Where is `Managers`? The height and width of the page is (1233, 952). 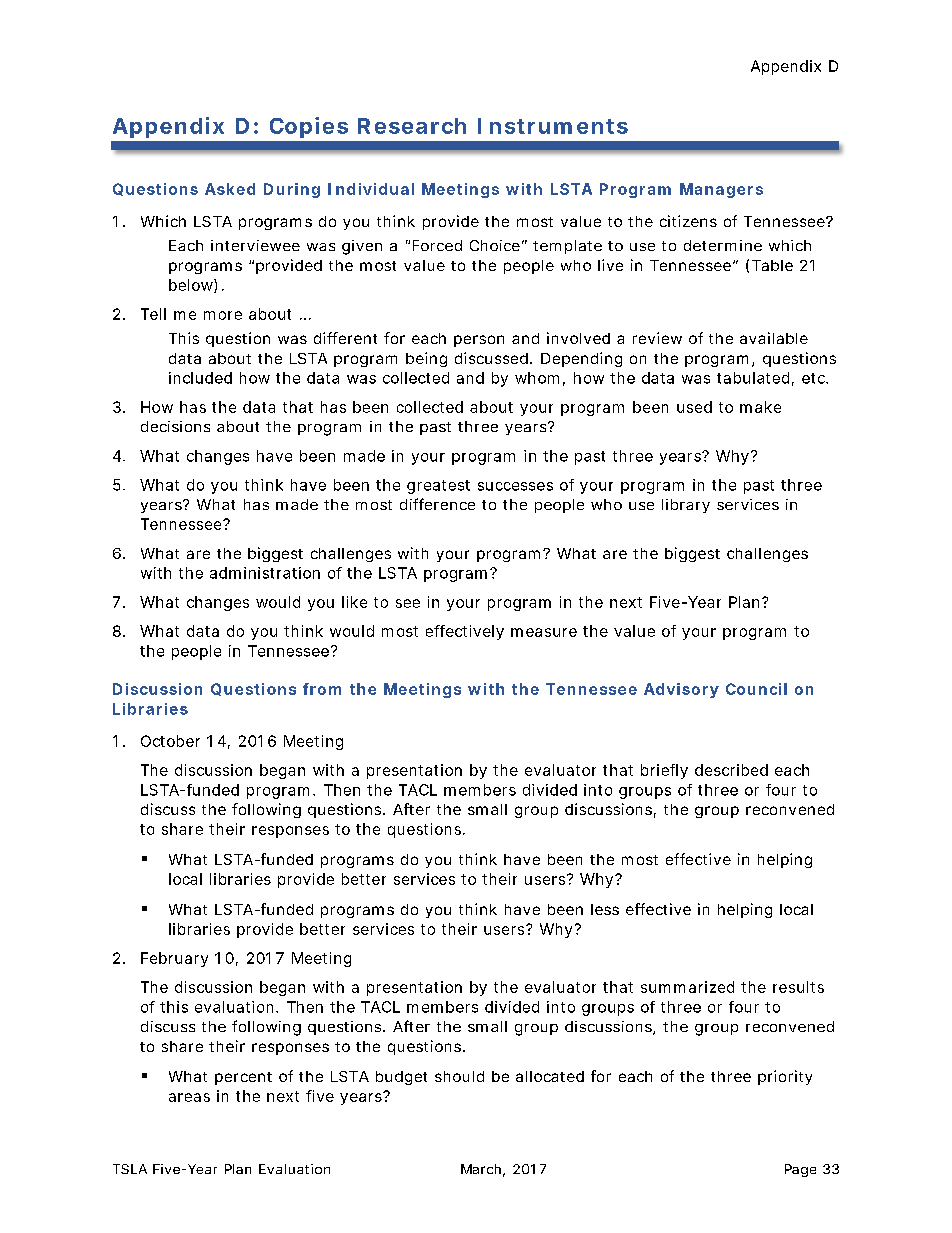 Managers is located at coordinates (721, 190).
